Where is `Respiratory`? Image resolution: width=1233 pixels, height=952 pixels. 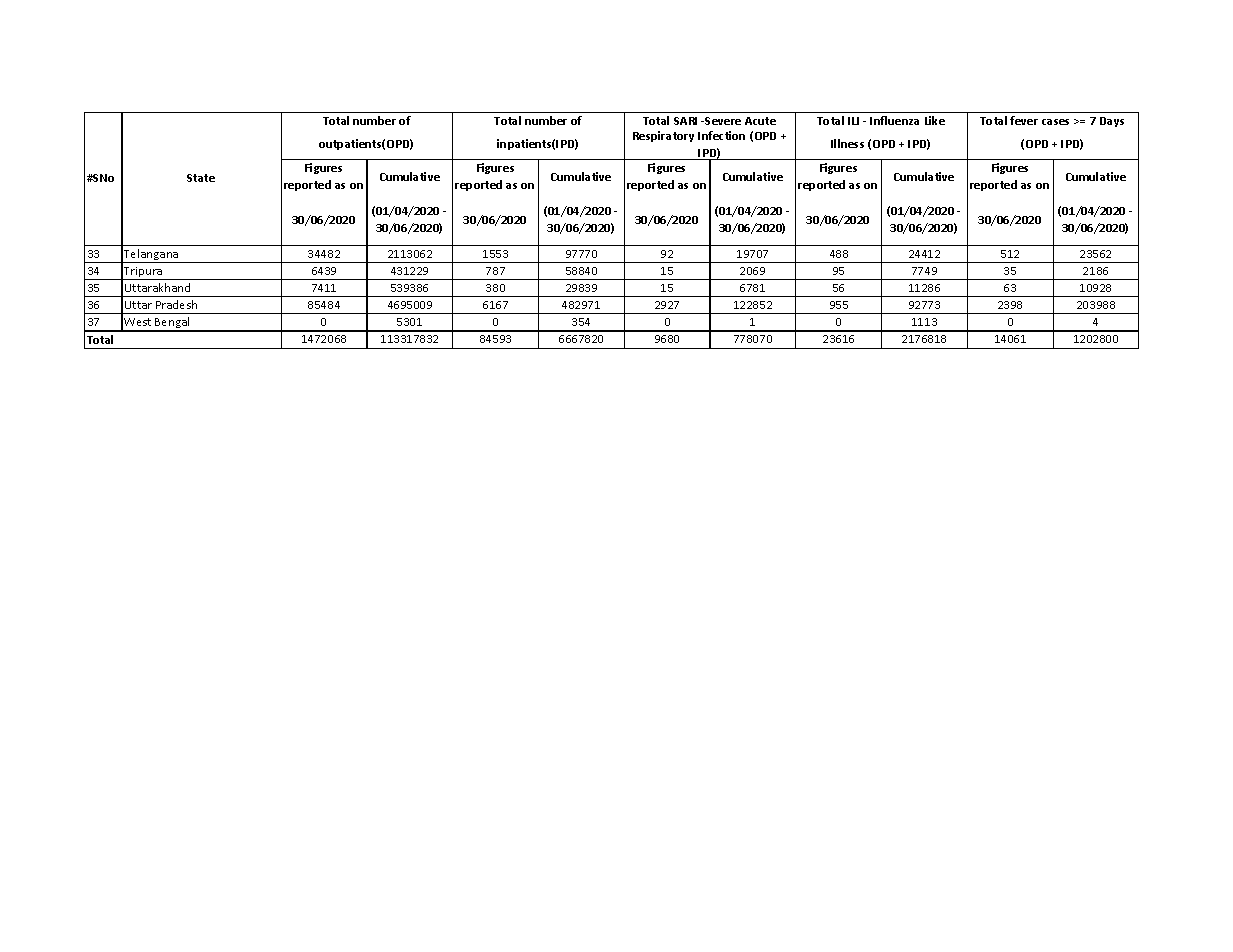
Respiratory is located at coordinates (663, 136).
